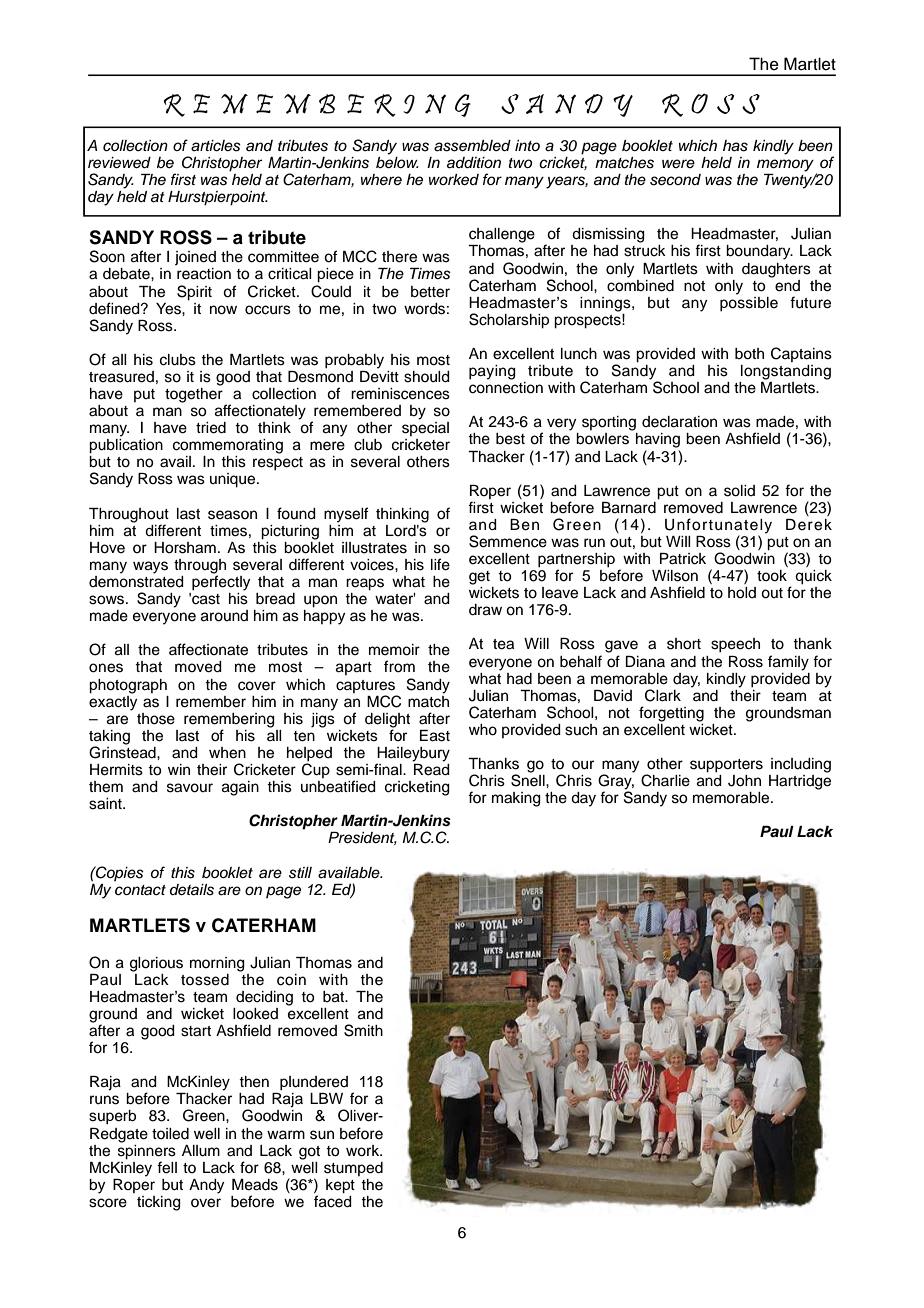 The height and width of the document is (1308, 924). Describe the element at coordinates (216, 146) in the document. I see `articles` at that location.
